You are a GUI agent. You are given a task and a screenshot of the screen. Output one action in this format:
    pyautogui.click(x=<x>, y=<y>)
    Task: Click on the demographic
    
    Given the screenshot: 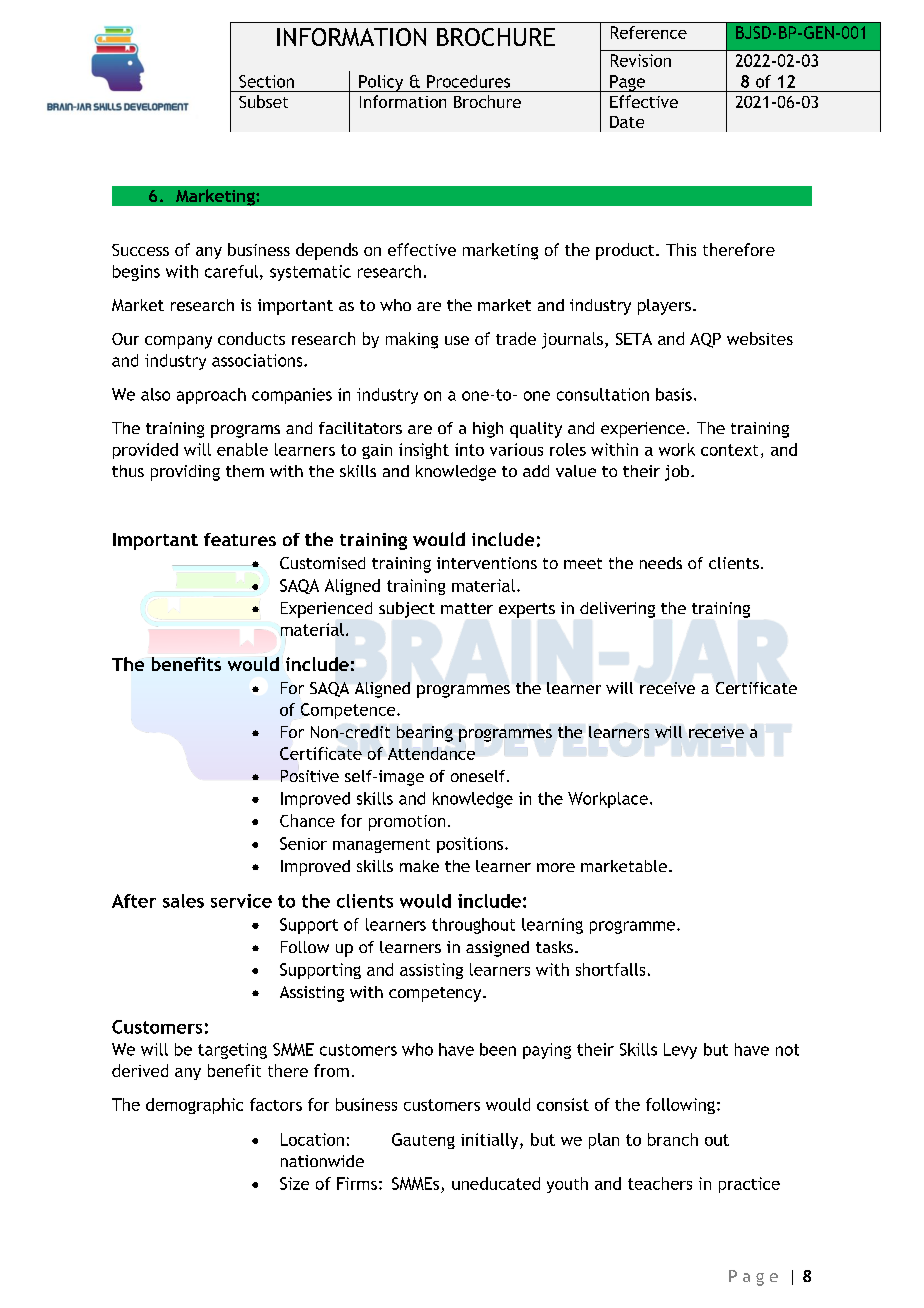 What is the action you would take?
    pyautogui.click(x=194, y=1106)
